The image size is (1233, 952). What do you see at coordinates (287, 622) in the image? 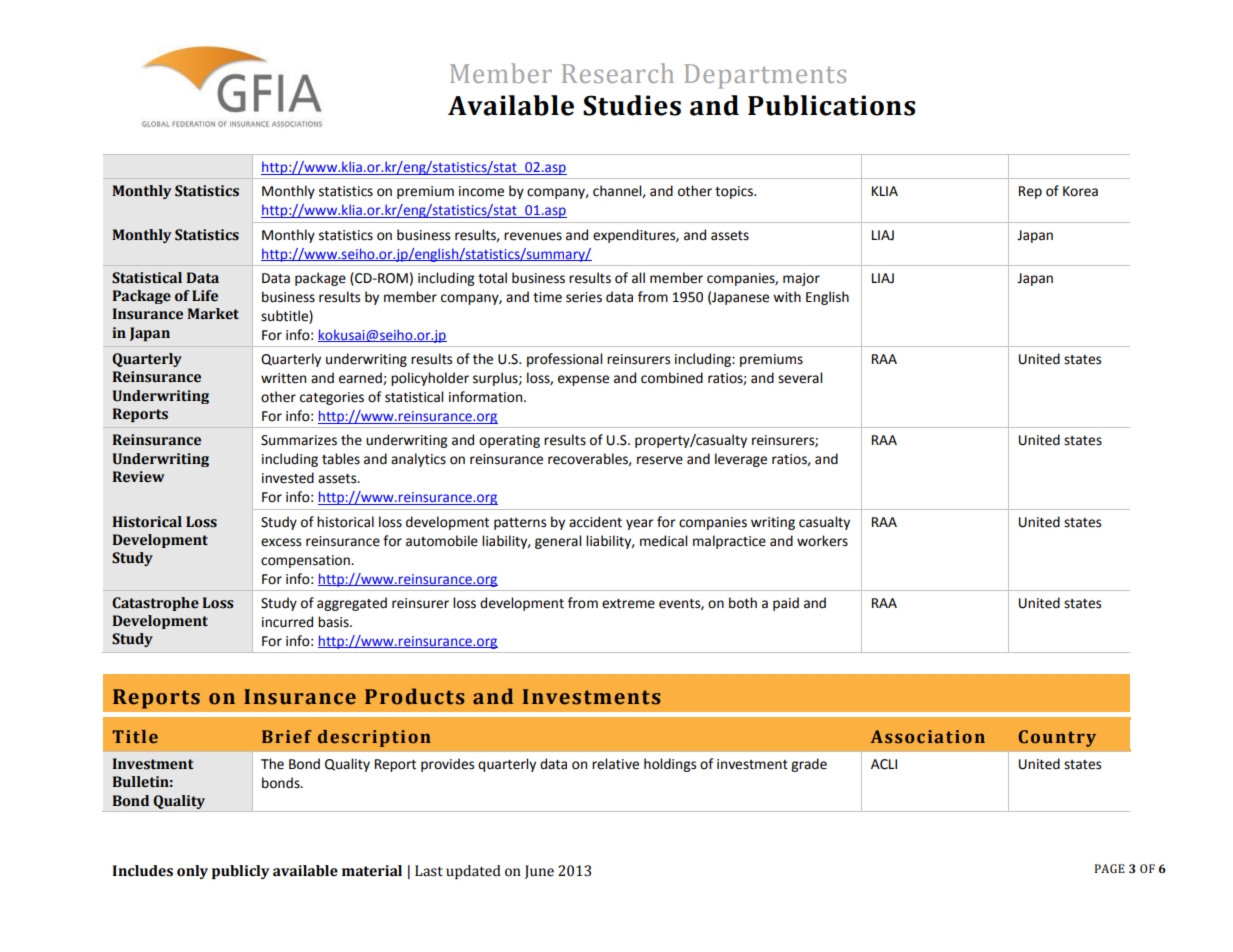
I see `incurred` at bounding box center [287, 622].
